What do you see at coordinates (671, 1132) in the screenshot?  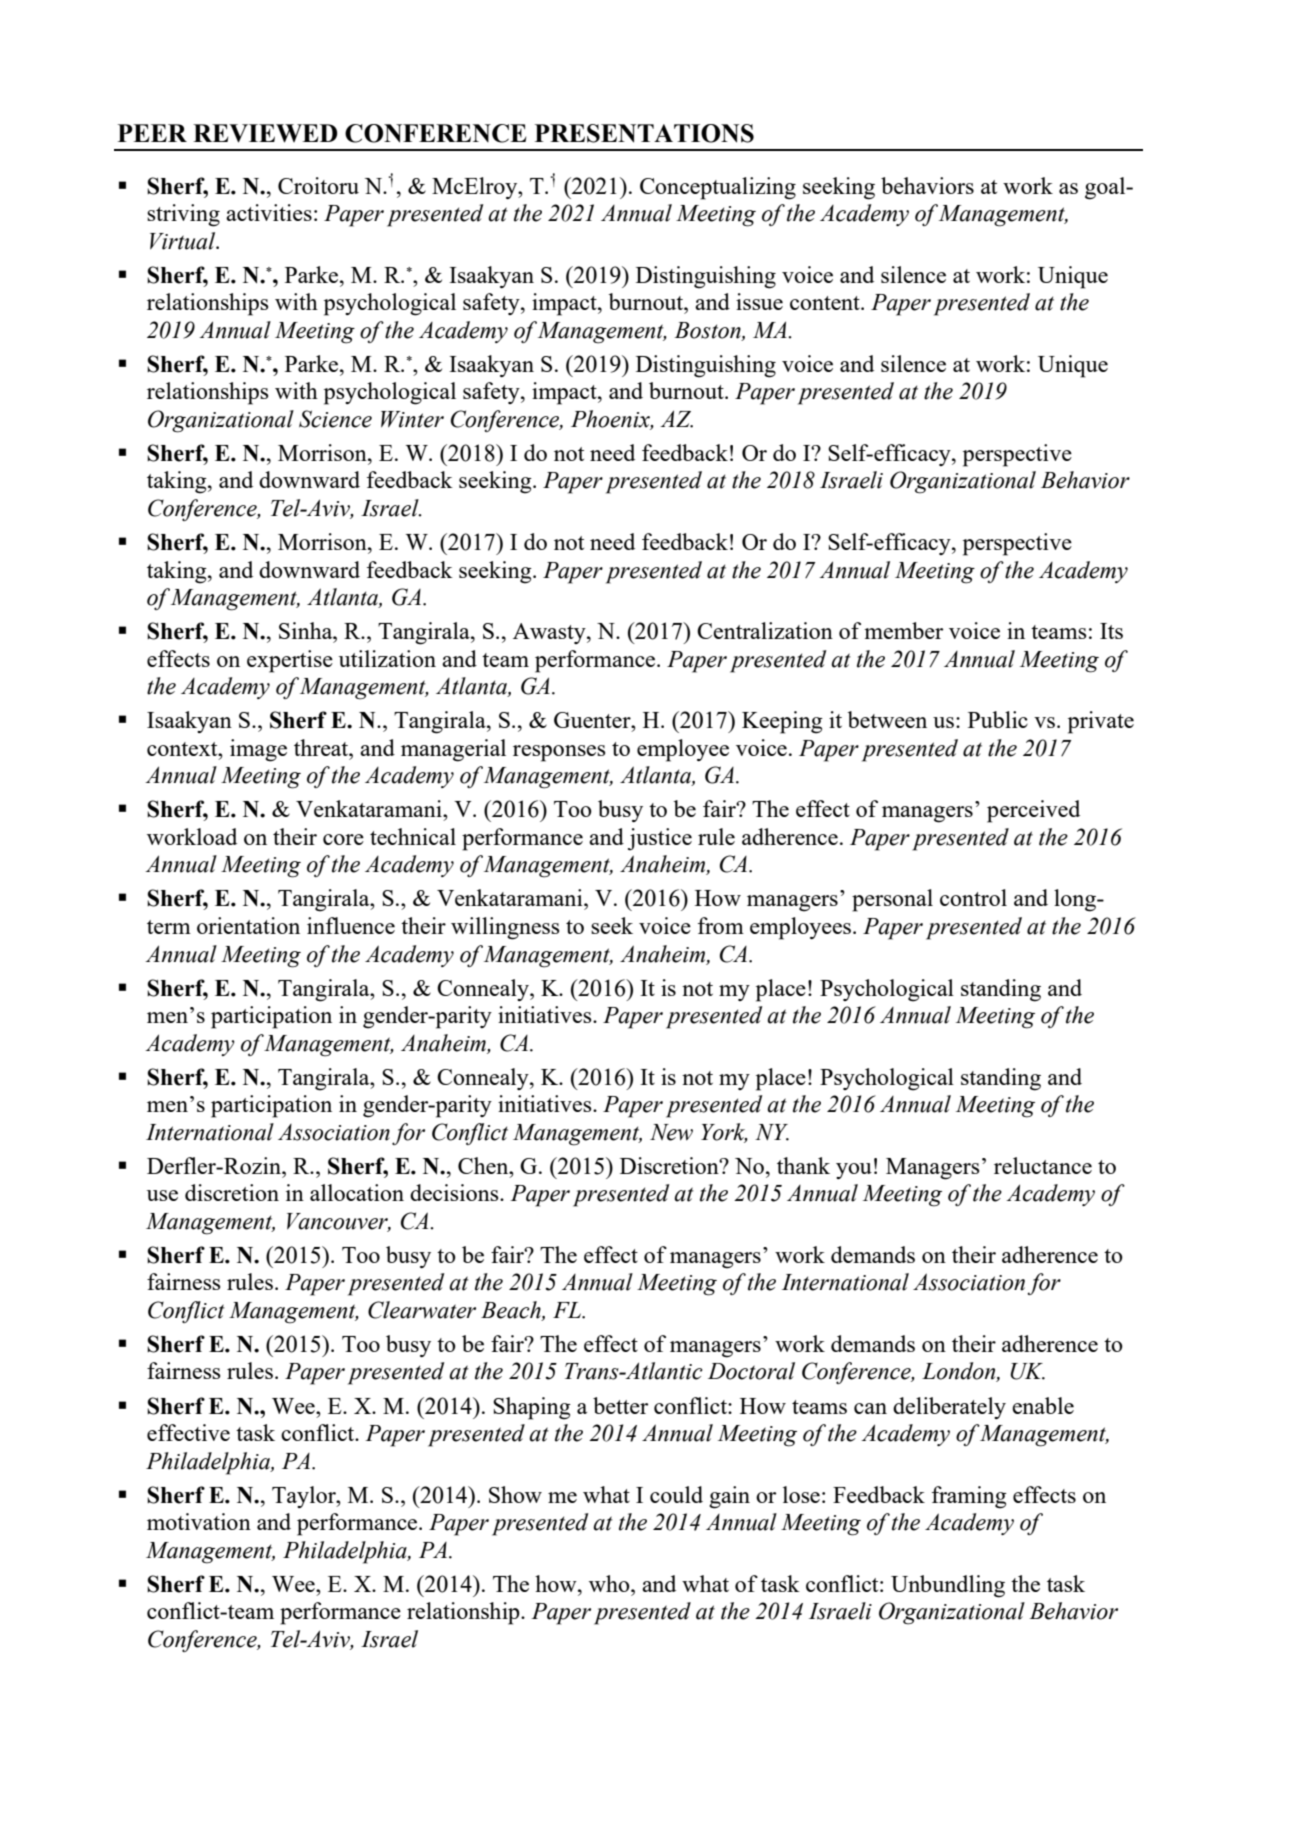 I see `New` at bounding box center [671, 1132].
